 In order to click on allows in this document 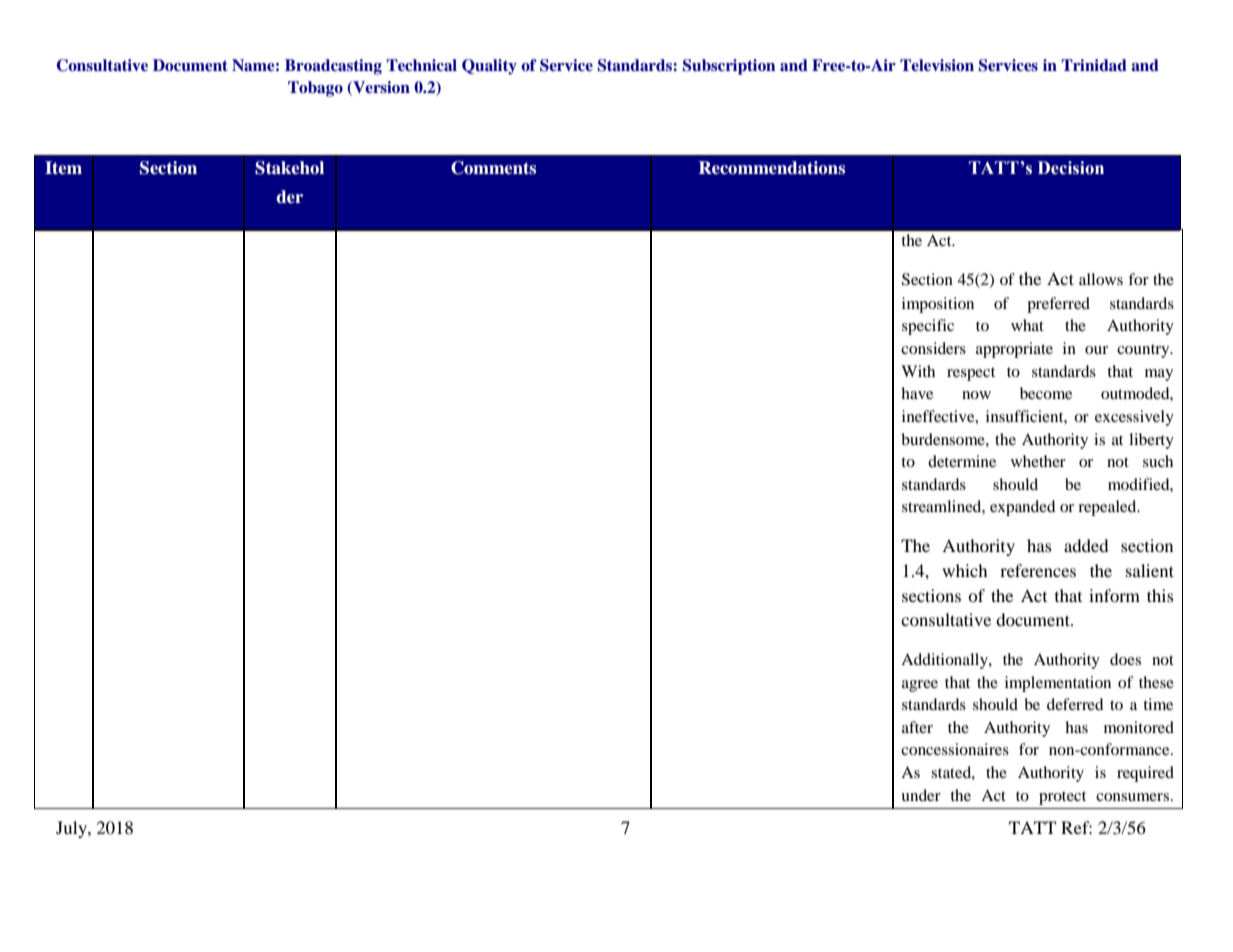, I will do `click(1101, 279)`.
